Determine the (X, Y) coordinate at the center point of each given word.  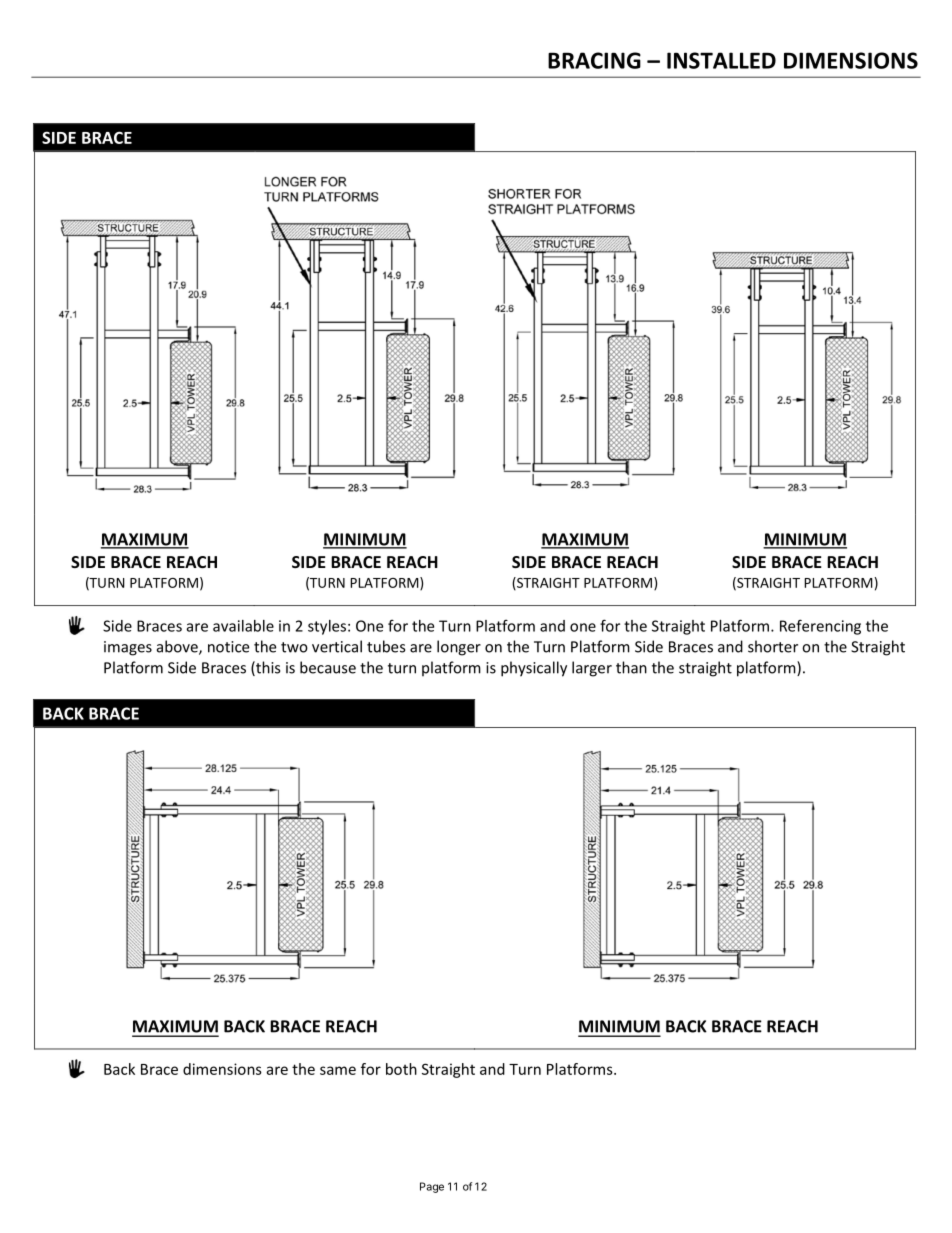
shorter (773, 646)
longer (459, 648)
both (401, 1069)
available (243, 626)
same (338, 1070)
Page (432, 1187)
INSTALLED (721, 60)
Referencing (820, 627)
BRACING (594, 60)
